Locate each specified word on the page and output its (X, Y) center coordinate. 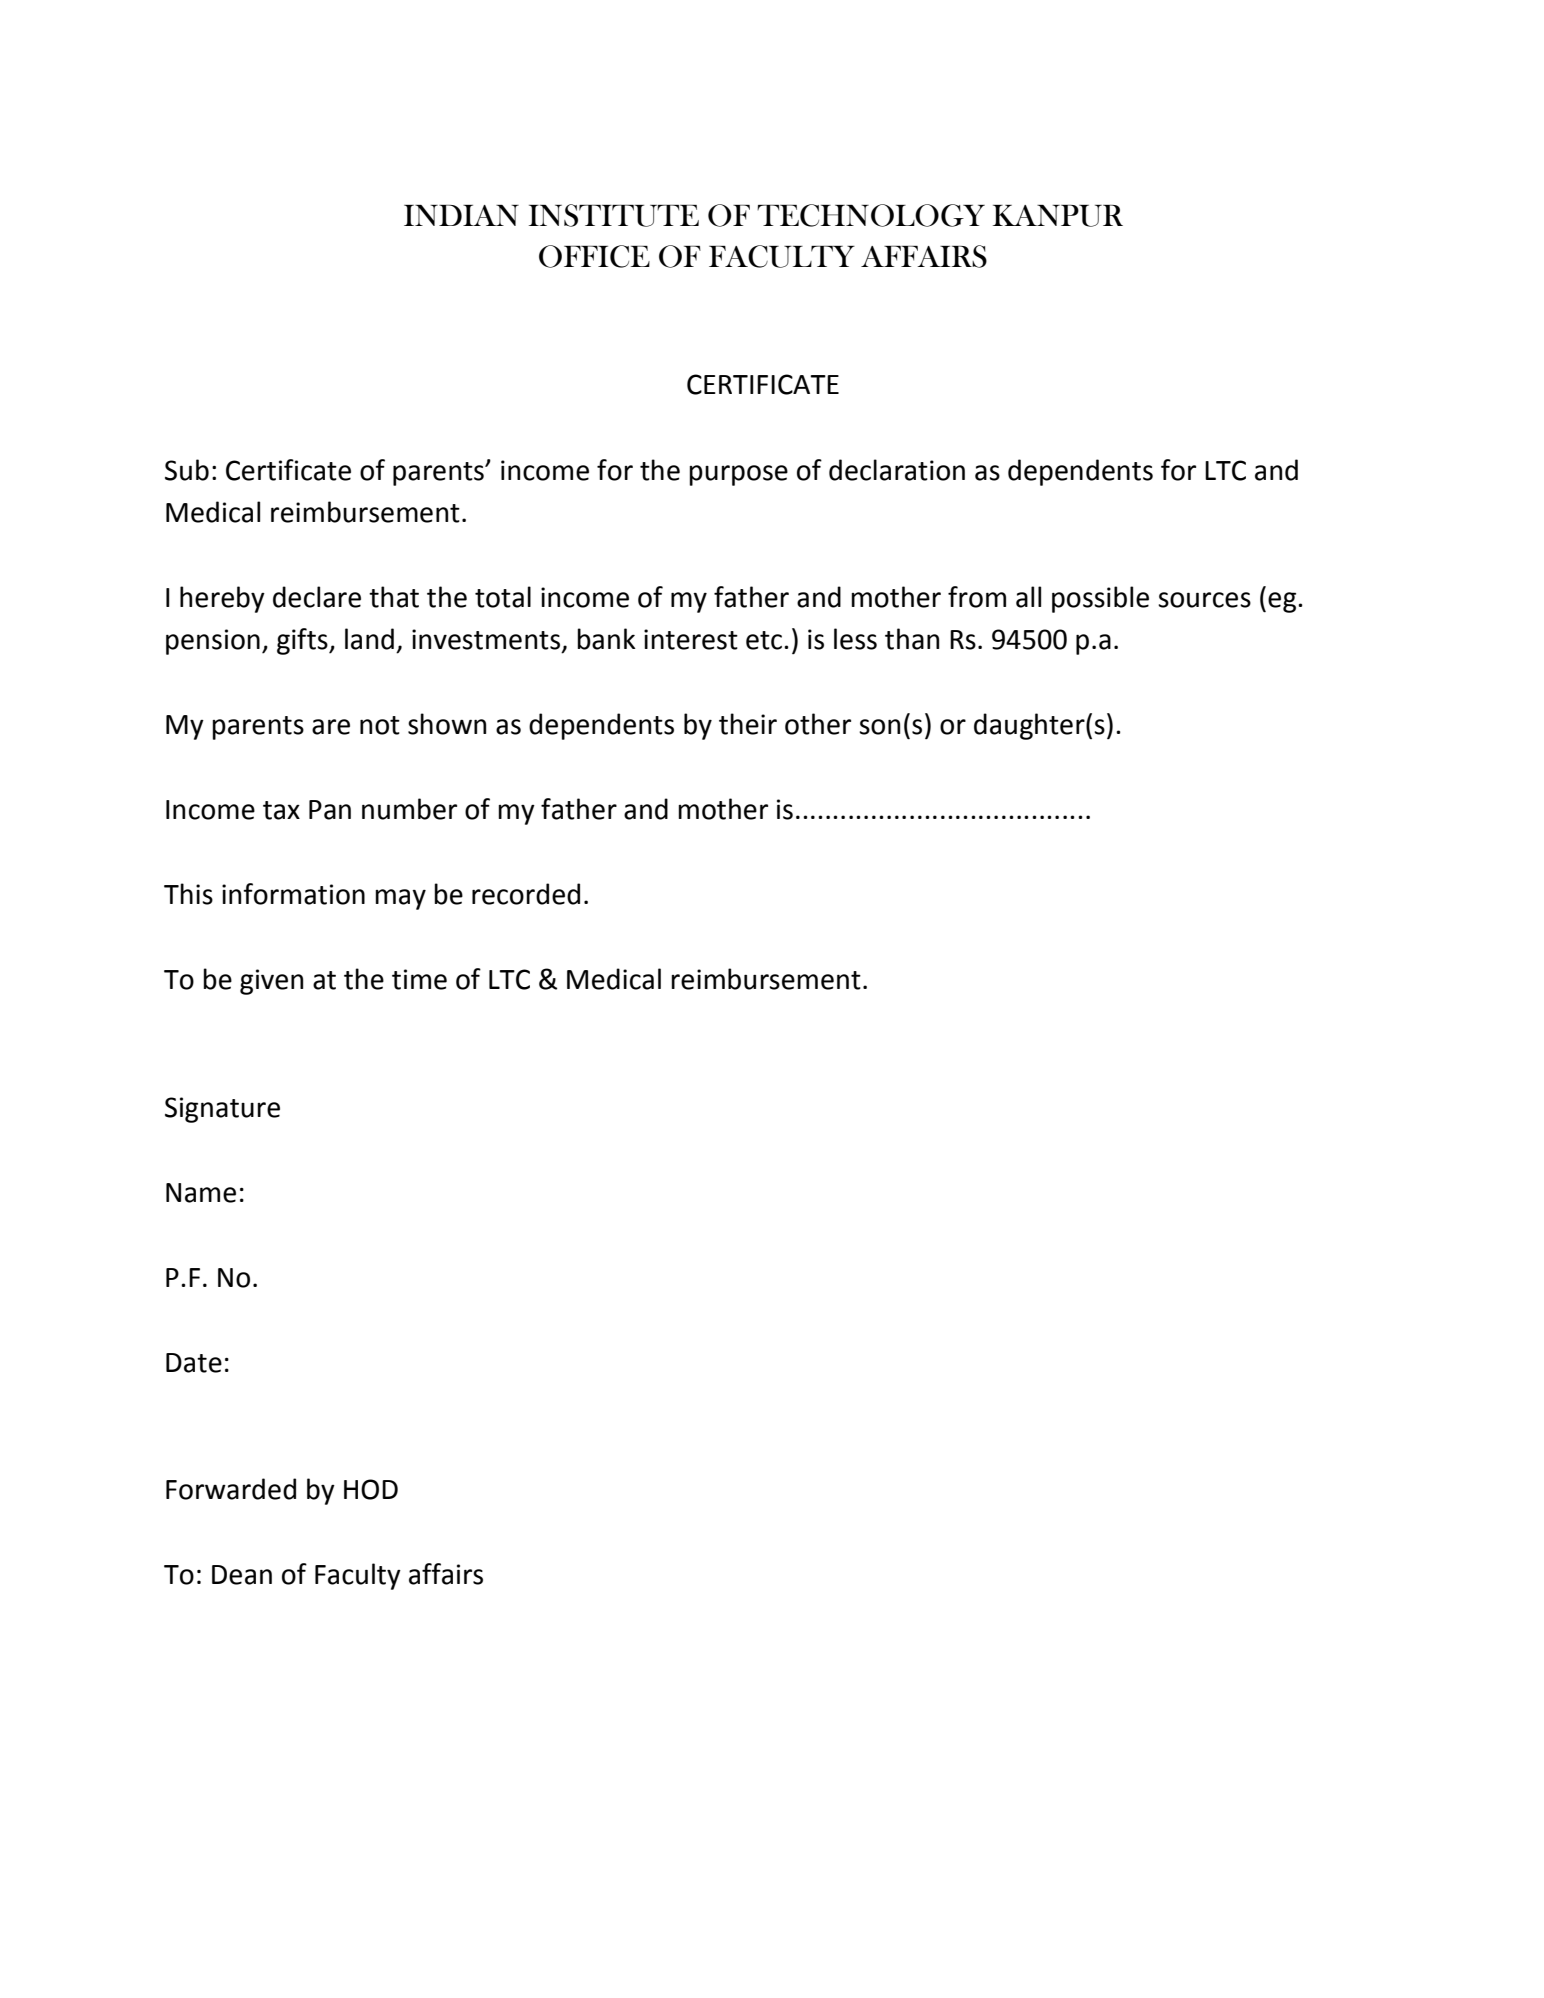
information (293, 894)
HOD (371, 1489)
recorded (526, 894)
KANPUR (1058, 216)
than (912, 639)
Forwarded (231, 1489)
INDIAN (461, 215)
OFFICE (594, 256)
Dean (242, 1575)
